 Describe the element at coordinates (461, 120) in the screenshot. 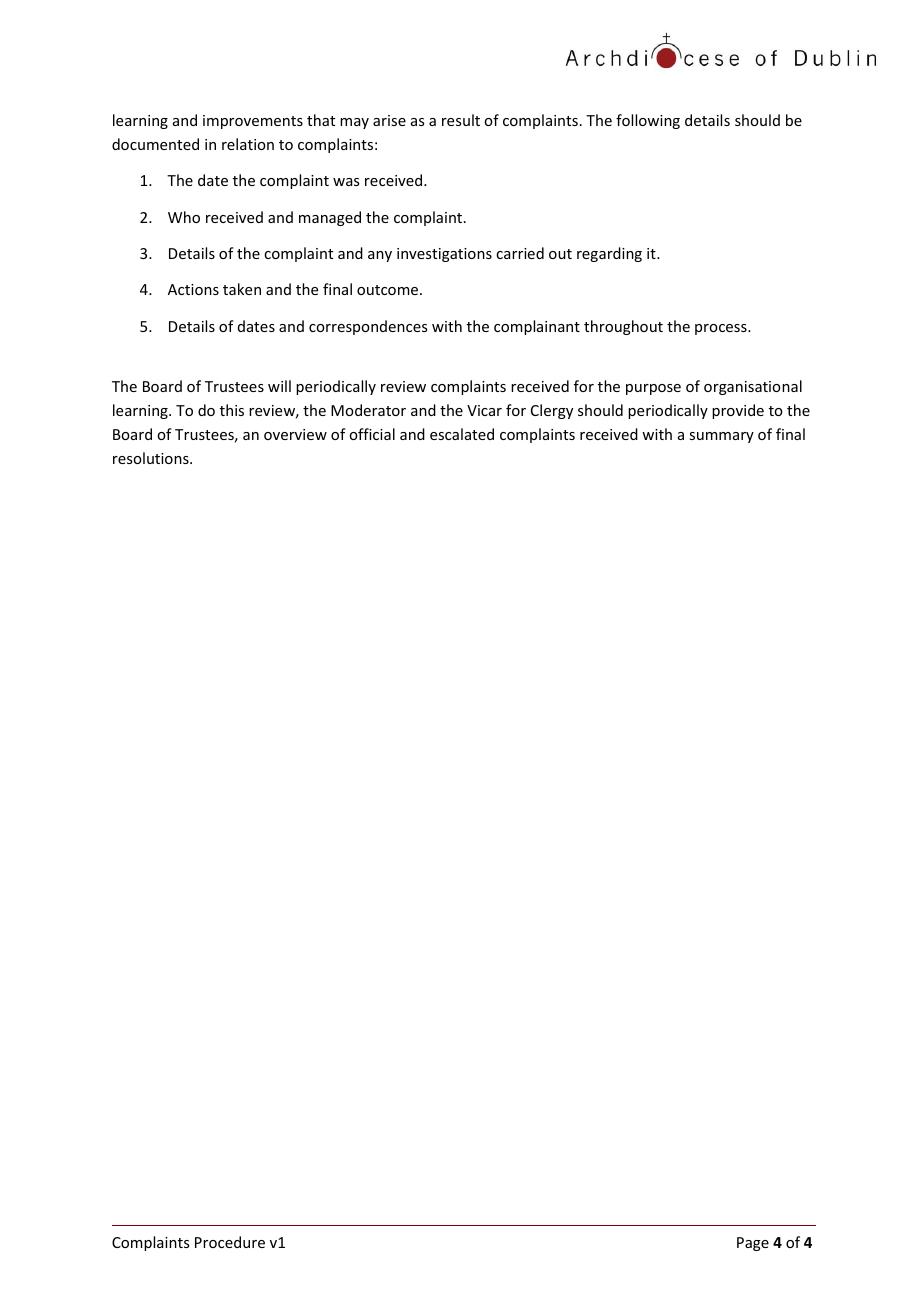

I see `result` at that location.
